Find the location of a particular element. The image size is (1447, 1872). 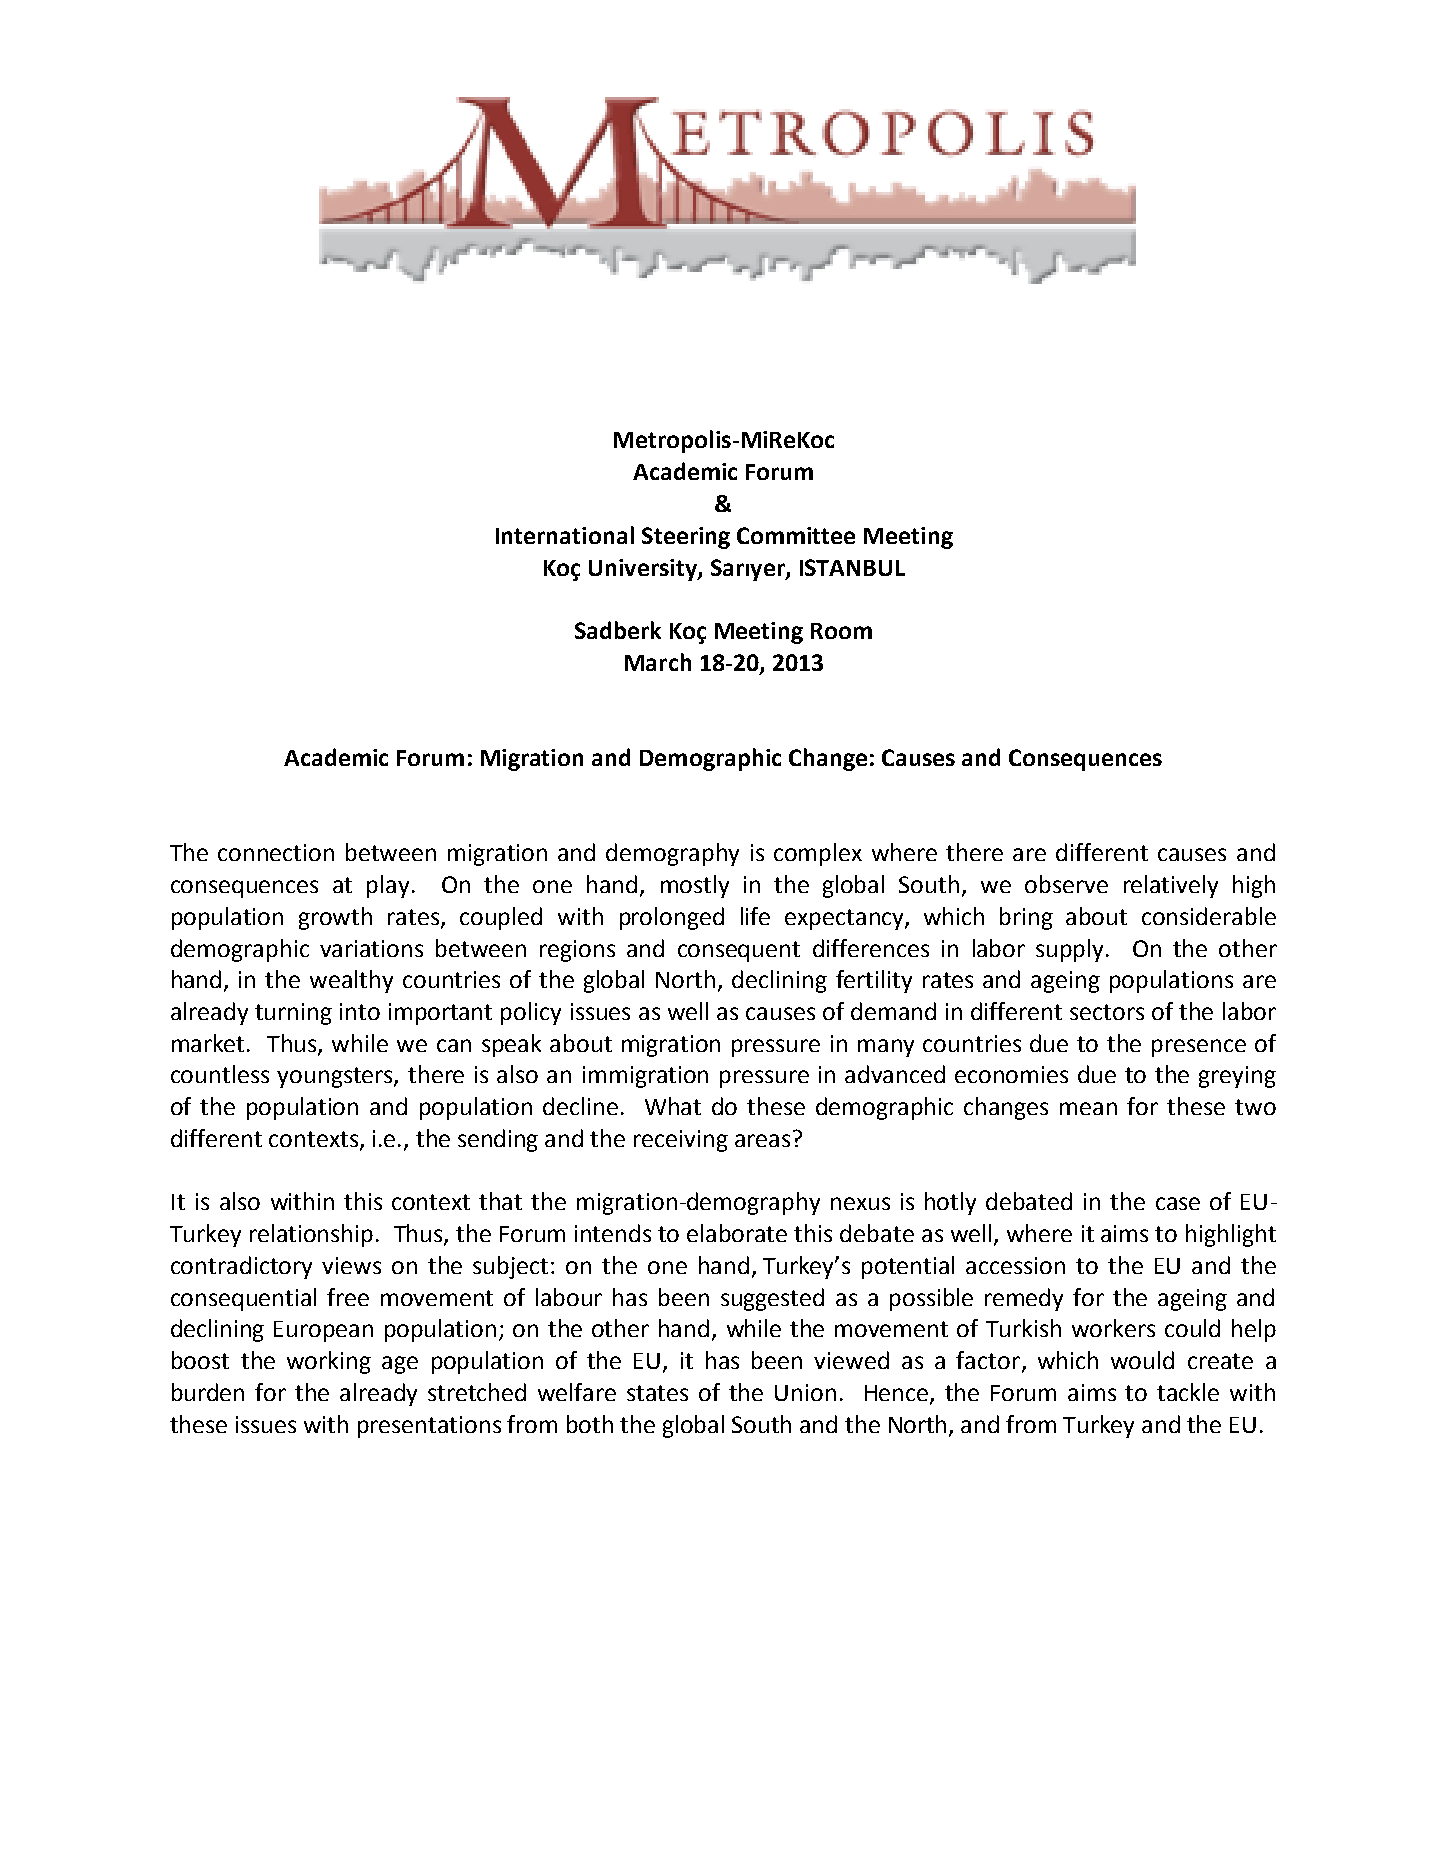

What is located at coordinates (673, 1106).
